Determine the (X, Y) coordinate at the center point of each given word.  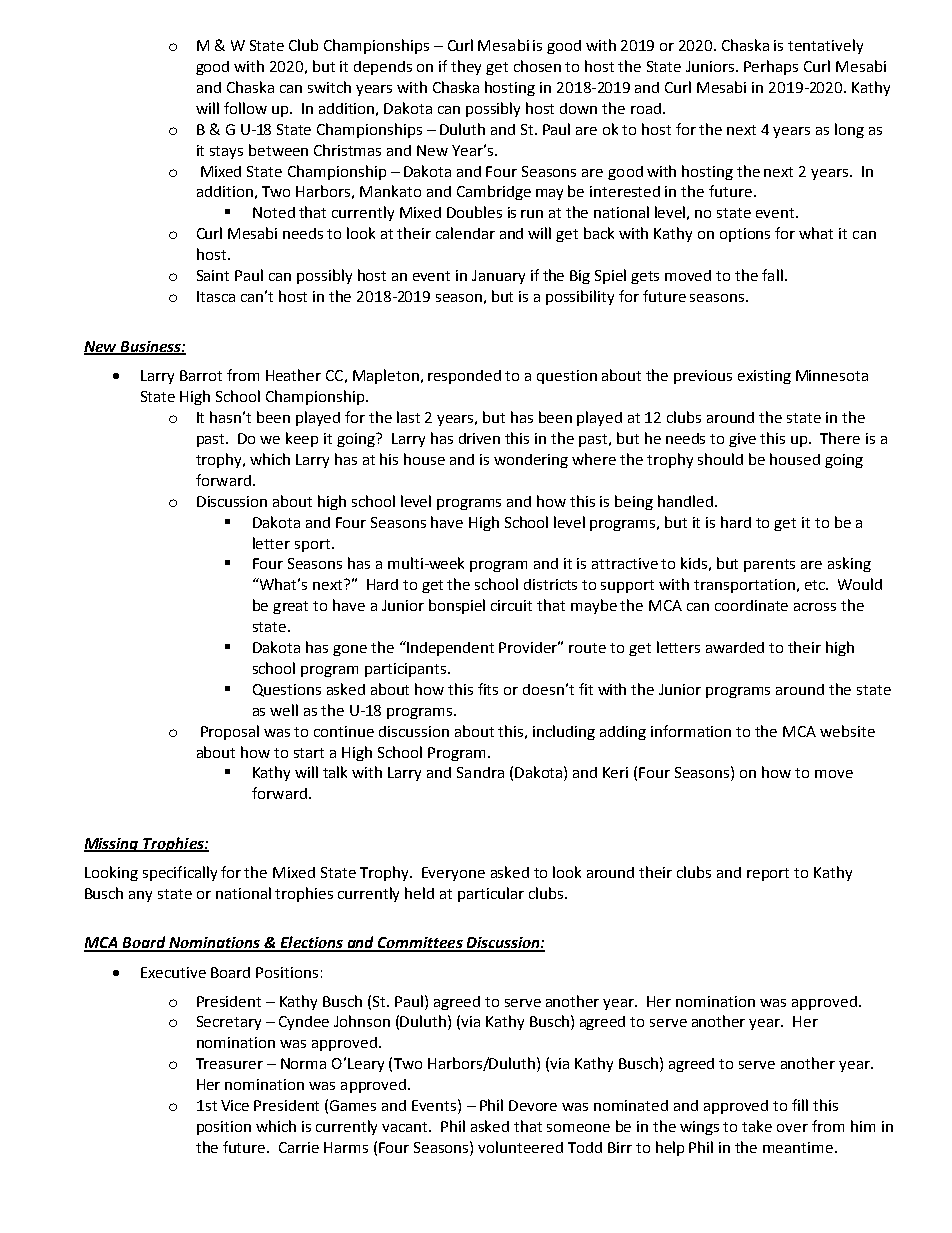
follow (245, 108)
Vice (235, 1105)
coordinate (751, 605)
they (466, 67)
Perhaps (771, 67)
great (290, 607)
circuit (511, 605)
